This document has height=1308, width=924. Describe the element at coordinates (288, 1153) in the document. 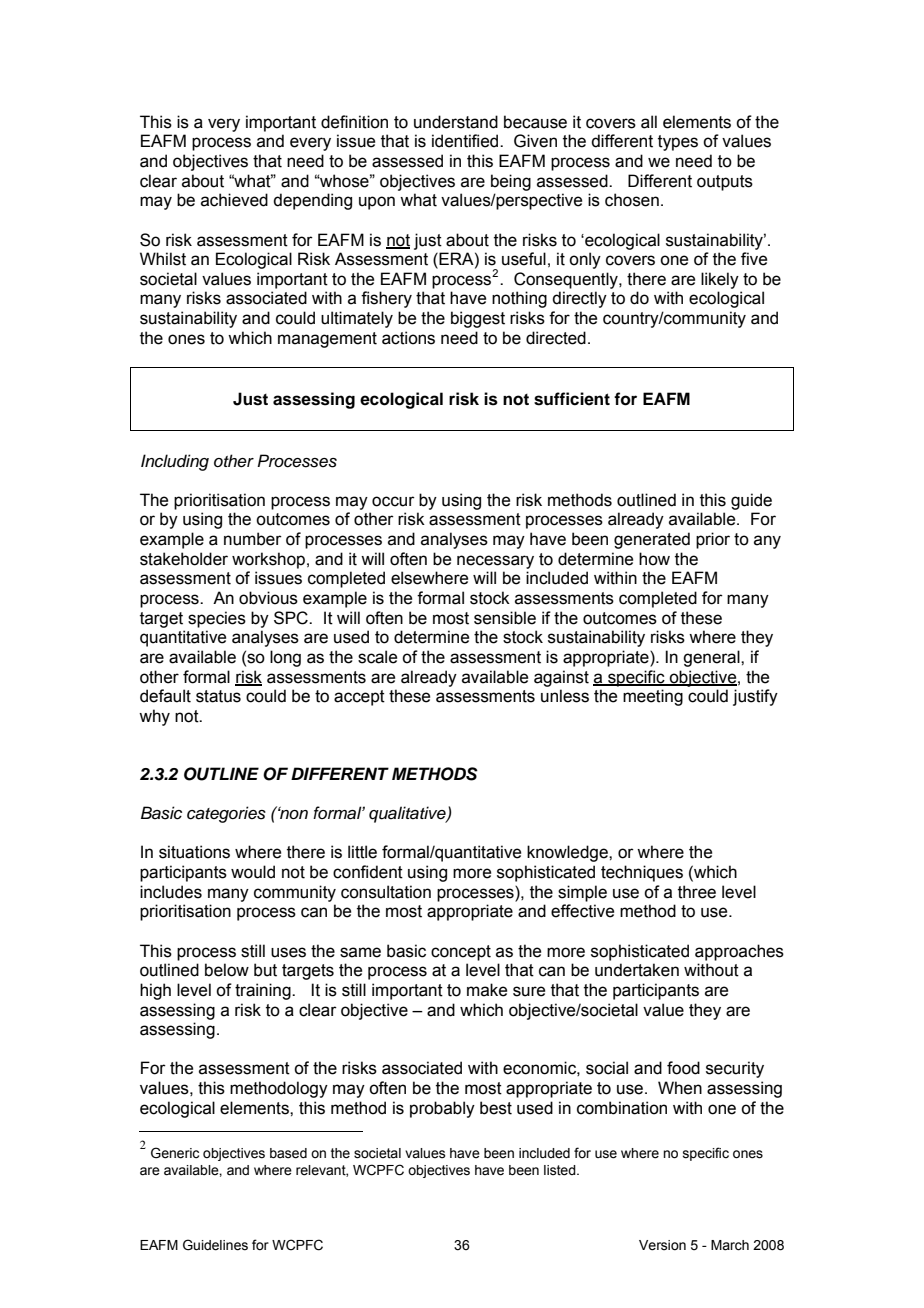

I see `based` at that location.
